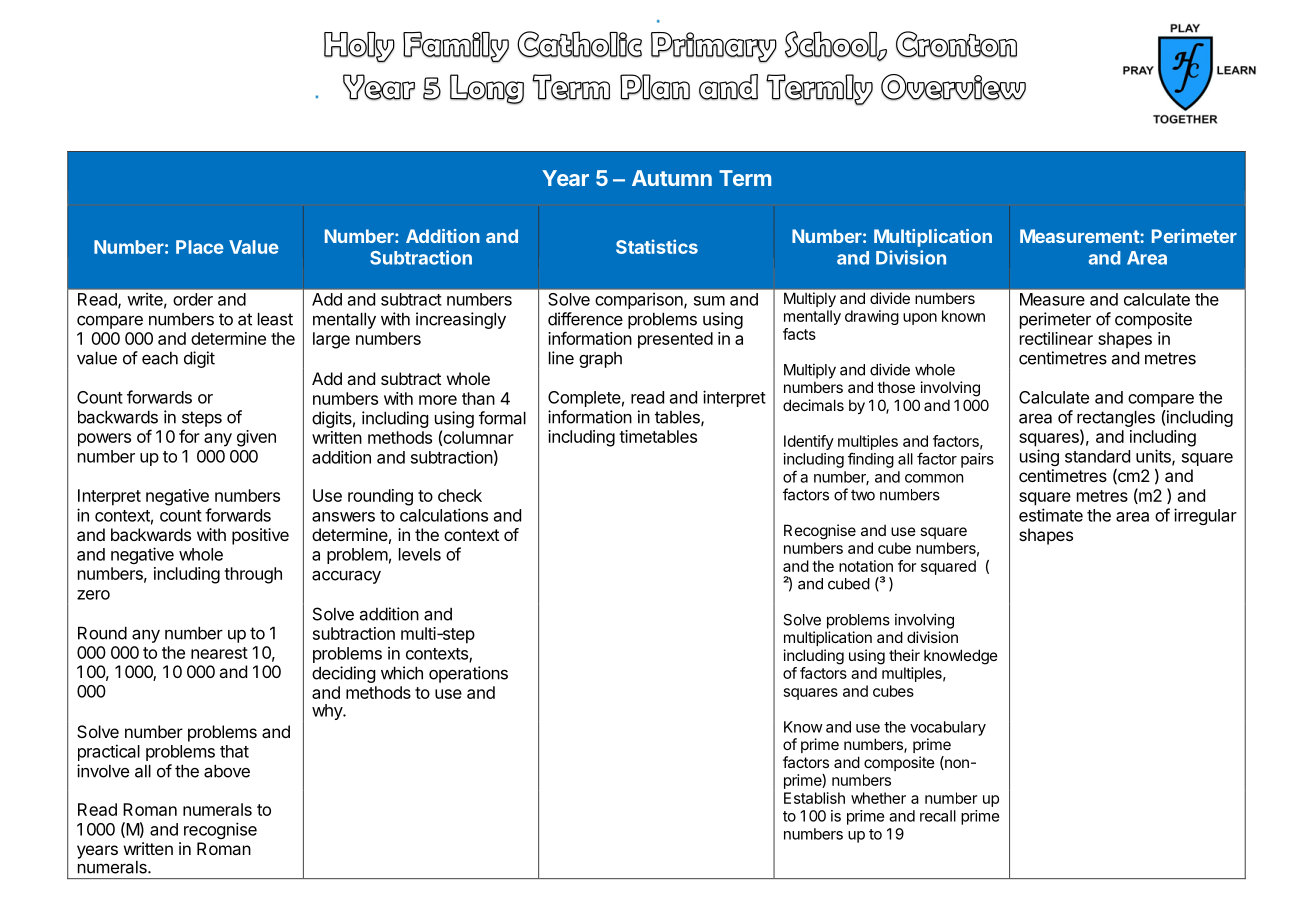 The image size is (1307, 924). I want to click on nearest, so click(219, 653).
